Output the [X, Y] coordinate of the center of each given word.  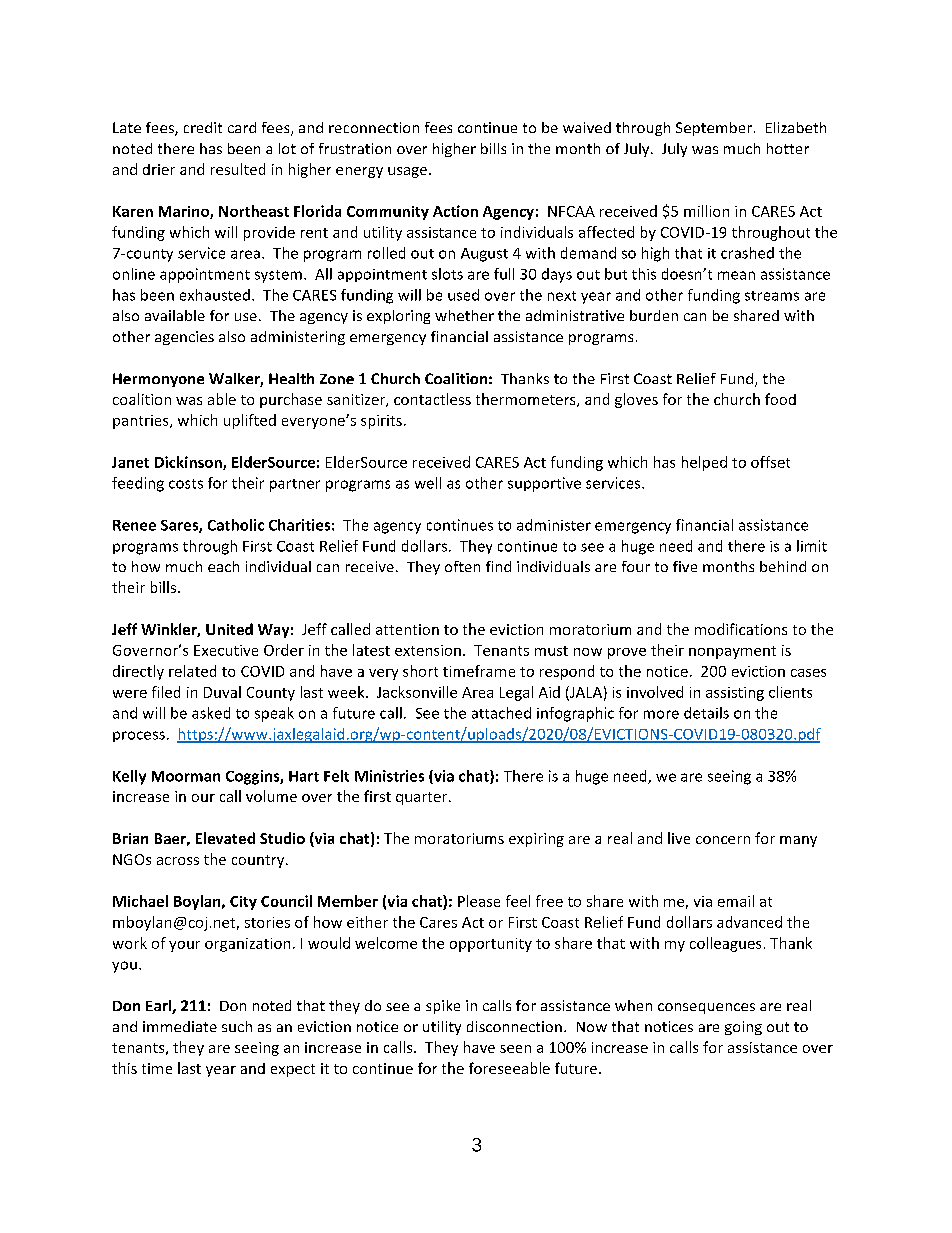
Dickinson [189, 463]
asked [211, 713]
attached [501, 713]
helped [704, 463]
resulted [238, 169]
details [706, 713]
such [237, 1026]
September [714, 129]
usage [407, 172]
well [428, 483]
